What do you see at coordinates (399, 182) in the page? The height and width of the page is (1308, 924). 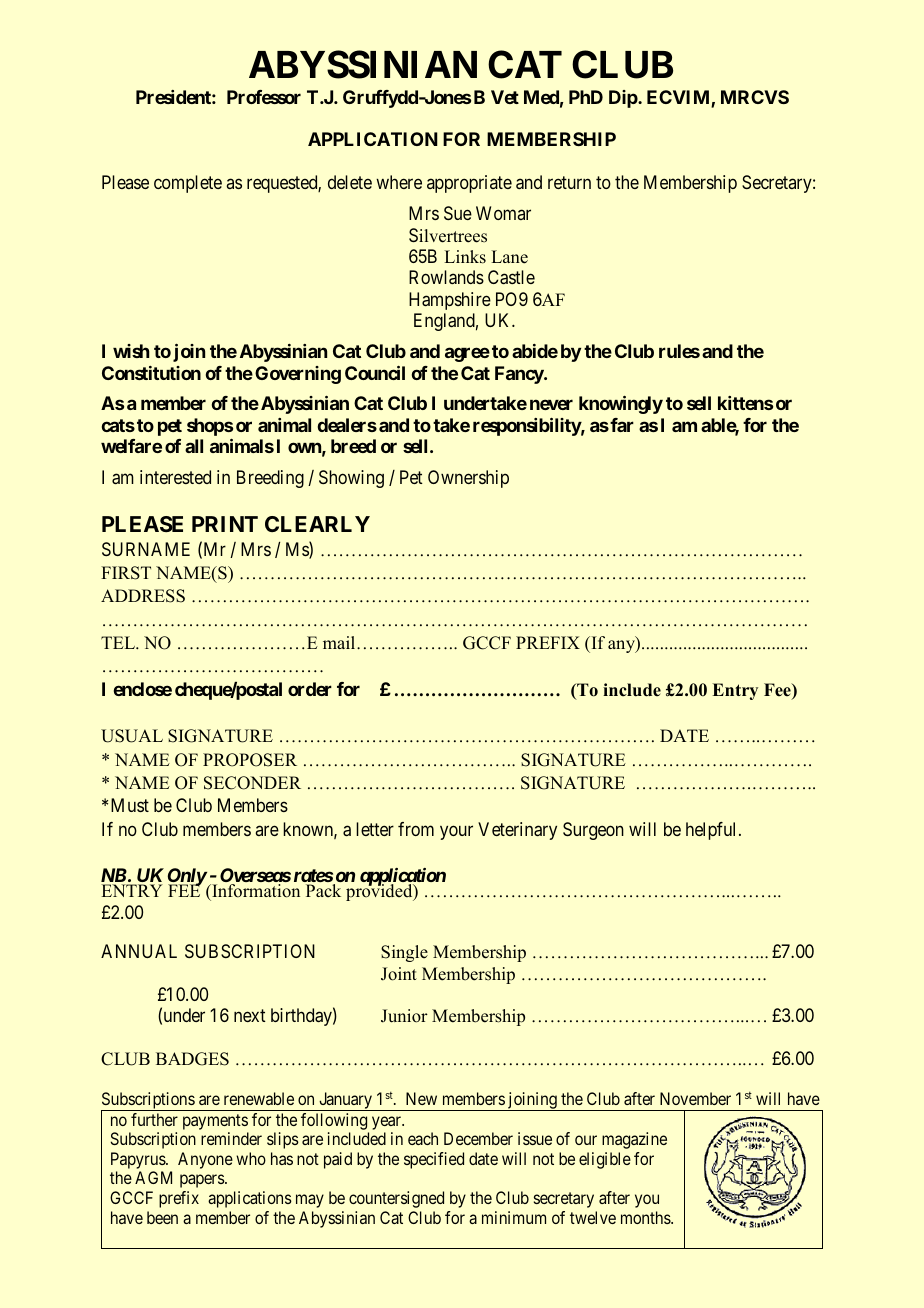 I see `where` at bounding box center [399, 182].
